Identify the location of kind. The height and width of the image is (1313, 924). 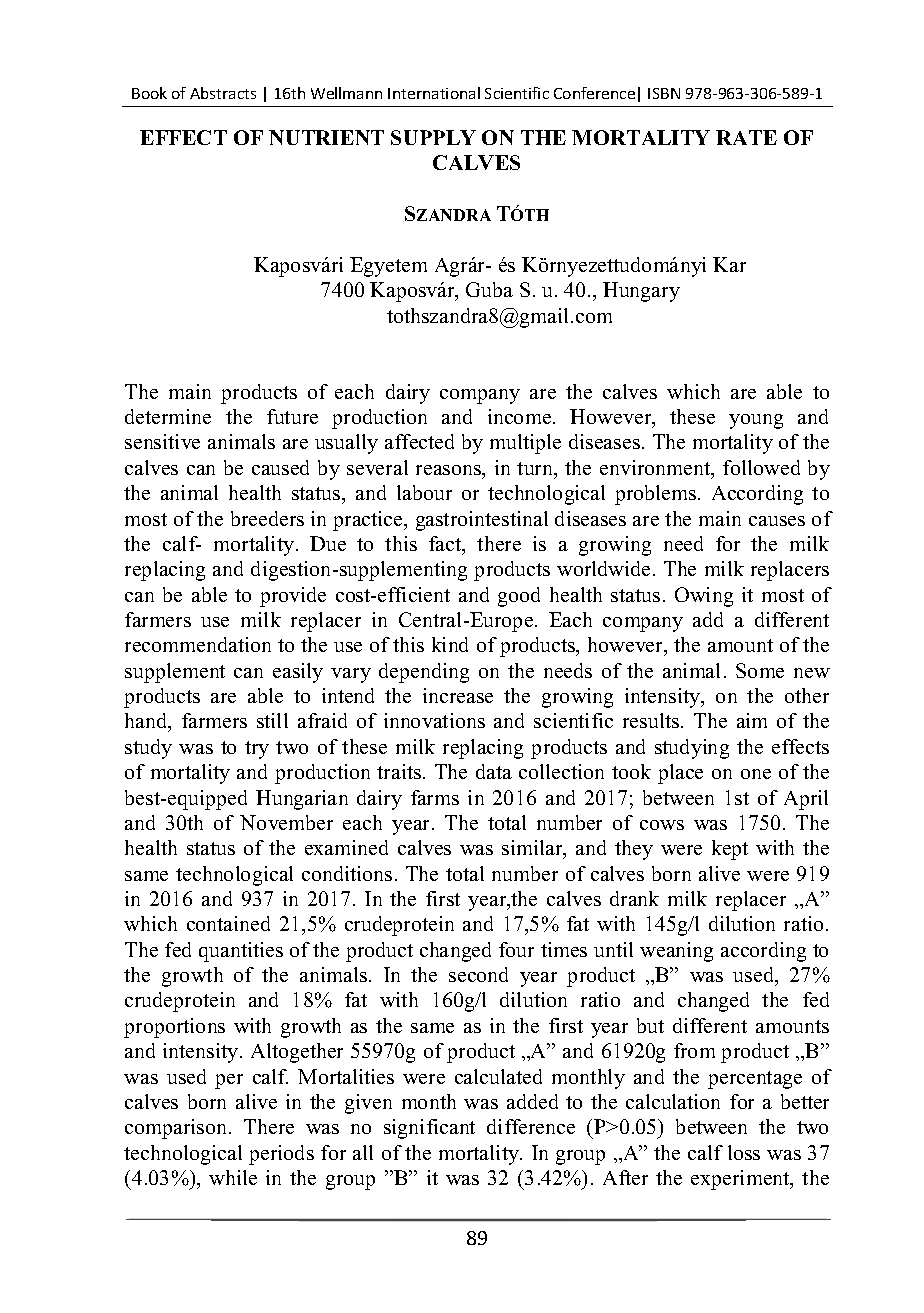
(450, 644).
